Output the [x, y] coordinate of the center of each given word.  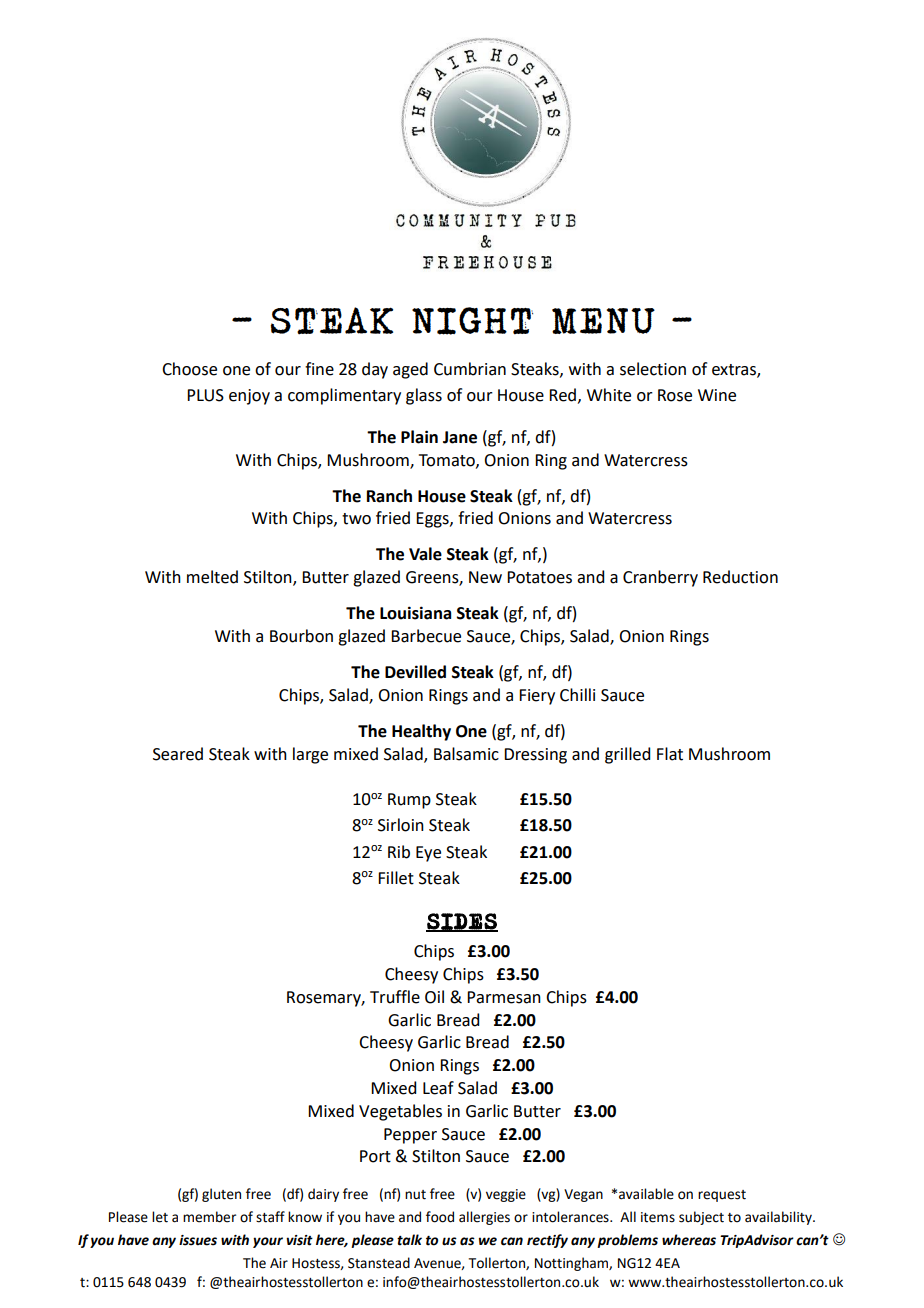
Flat [670, 754]
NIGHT [472, 321]
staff [270, 1217]
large [310, 755]
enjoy [249, 397]
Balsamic [466, 754]
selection [653, 369]
